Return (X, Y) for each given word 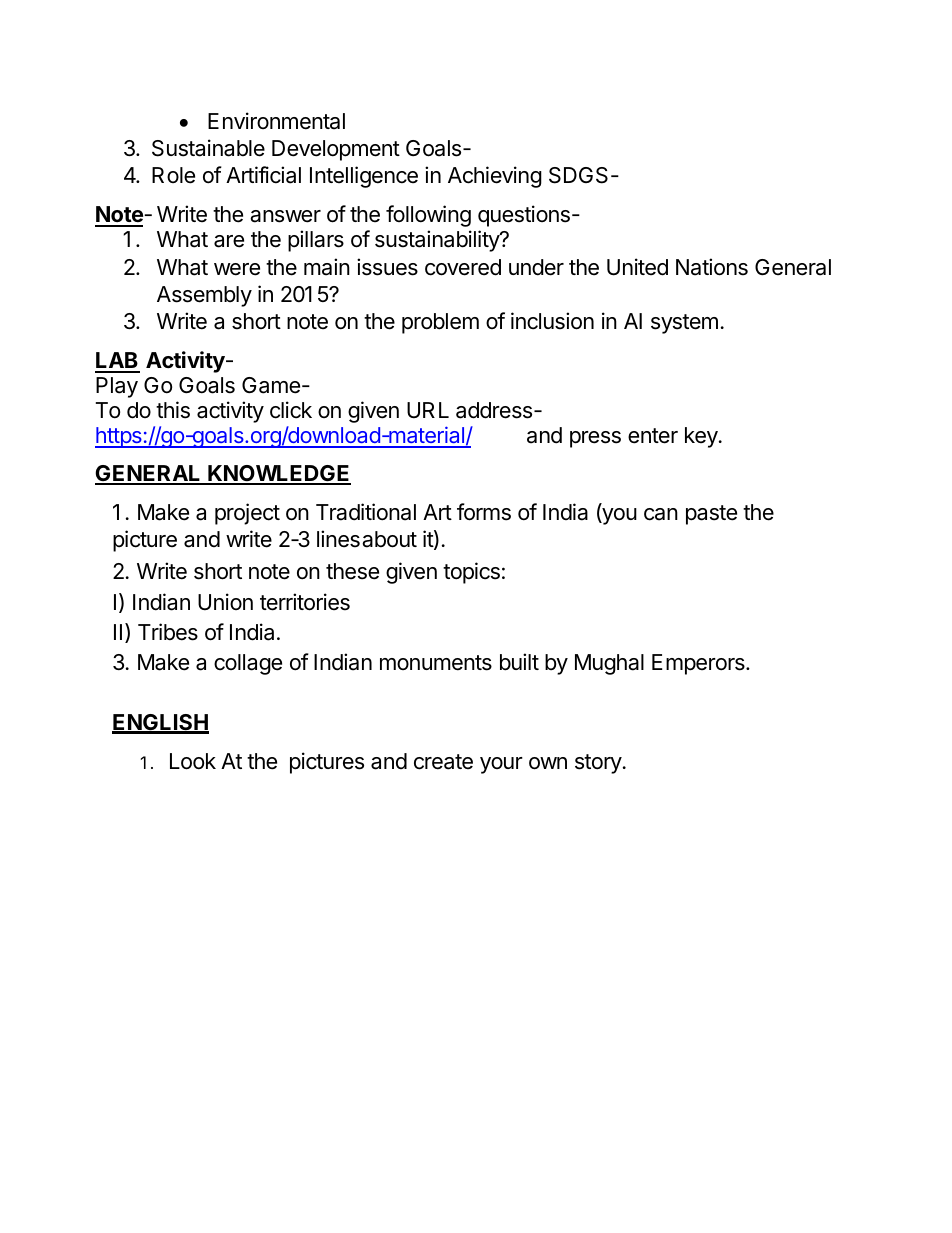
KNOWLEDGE (278, 474)
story (598, 764)
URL (428, 410)
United (637, 267)
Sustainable (208, 148)
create (443, 762)
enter (653, 436)
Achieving (495, 177)
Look (193, 761)
